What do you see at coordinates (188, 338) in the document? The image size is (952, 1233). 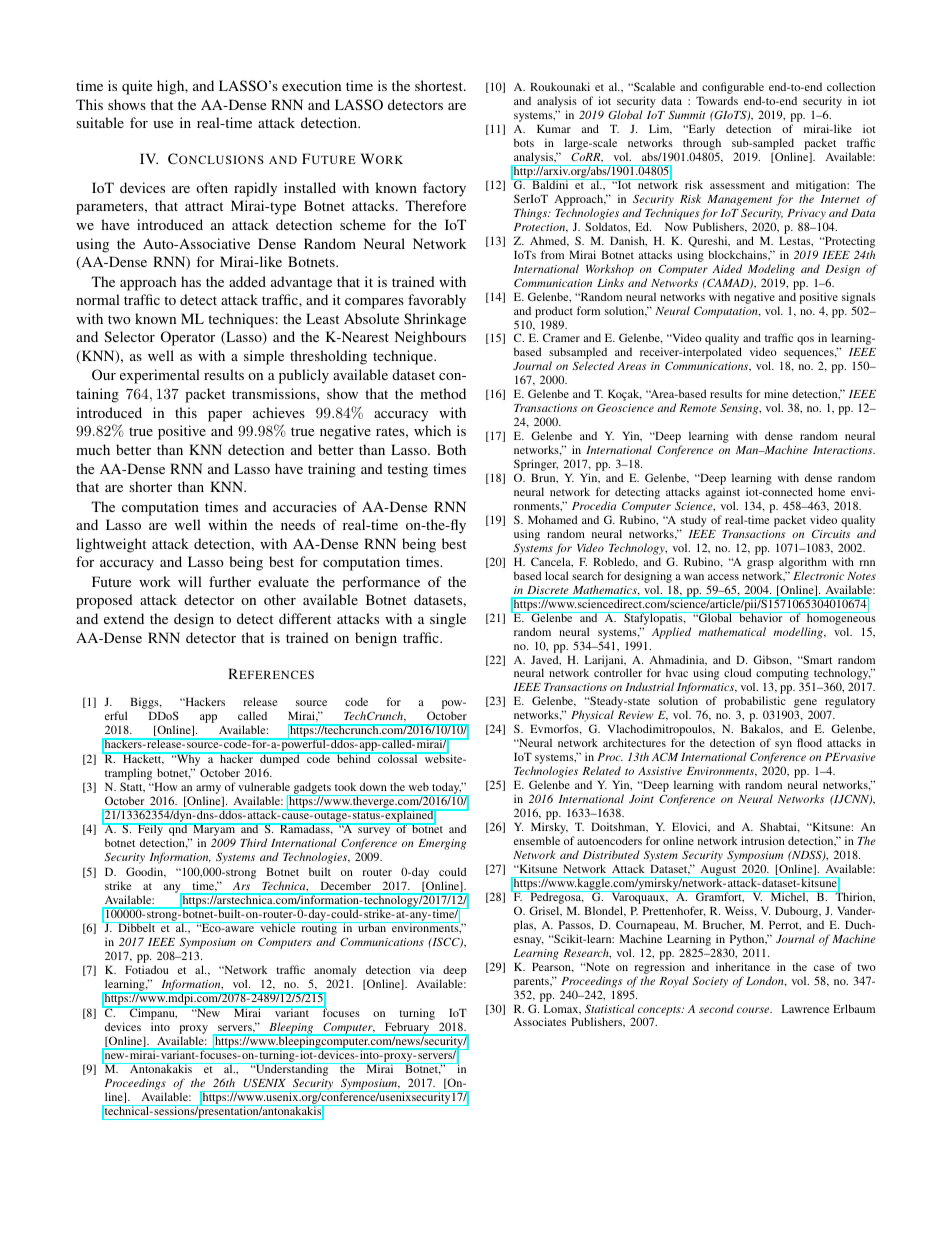 I see `Operator` at bounding box center [188, 338].
